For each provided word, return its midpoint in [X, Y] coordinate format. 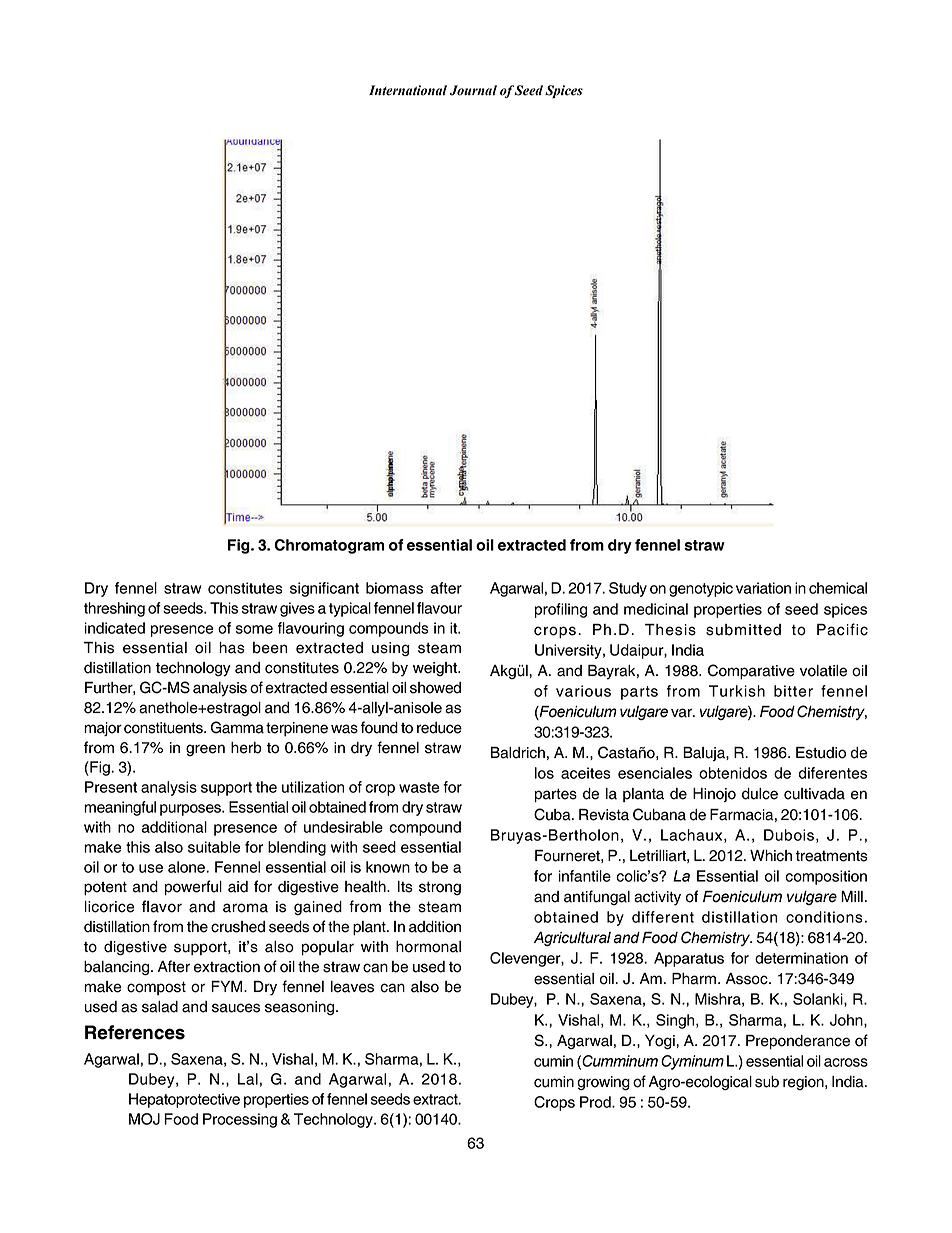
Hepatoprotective [184, 1100]
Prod [596, 1102]
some [254, 629]
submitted [743, 630]
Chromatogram [329, 546]
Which [771, 856]
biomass [394, 588]
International [408, 90]
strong [440, 888]
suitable [214, 847]
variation [763, 588]
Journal [473, 90]
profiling [560, 610]
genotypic [701, 589]
